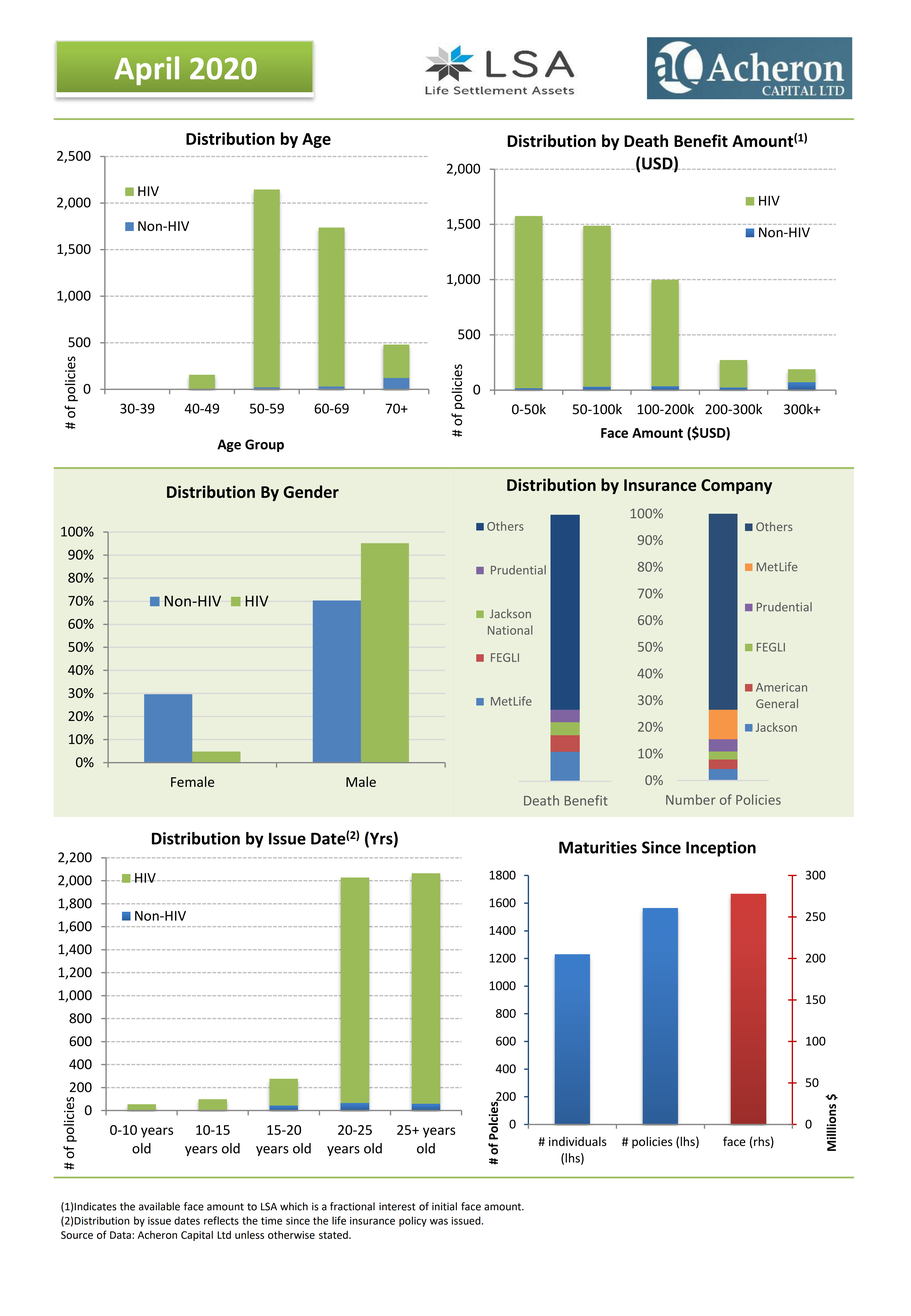 The image size is (911, 1316). Describe the element at coordinates (146, 70) in the document. I see `April` at that location.
